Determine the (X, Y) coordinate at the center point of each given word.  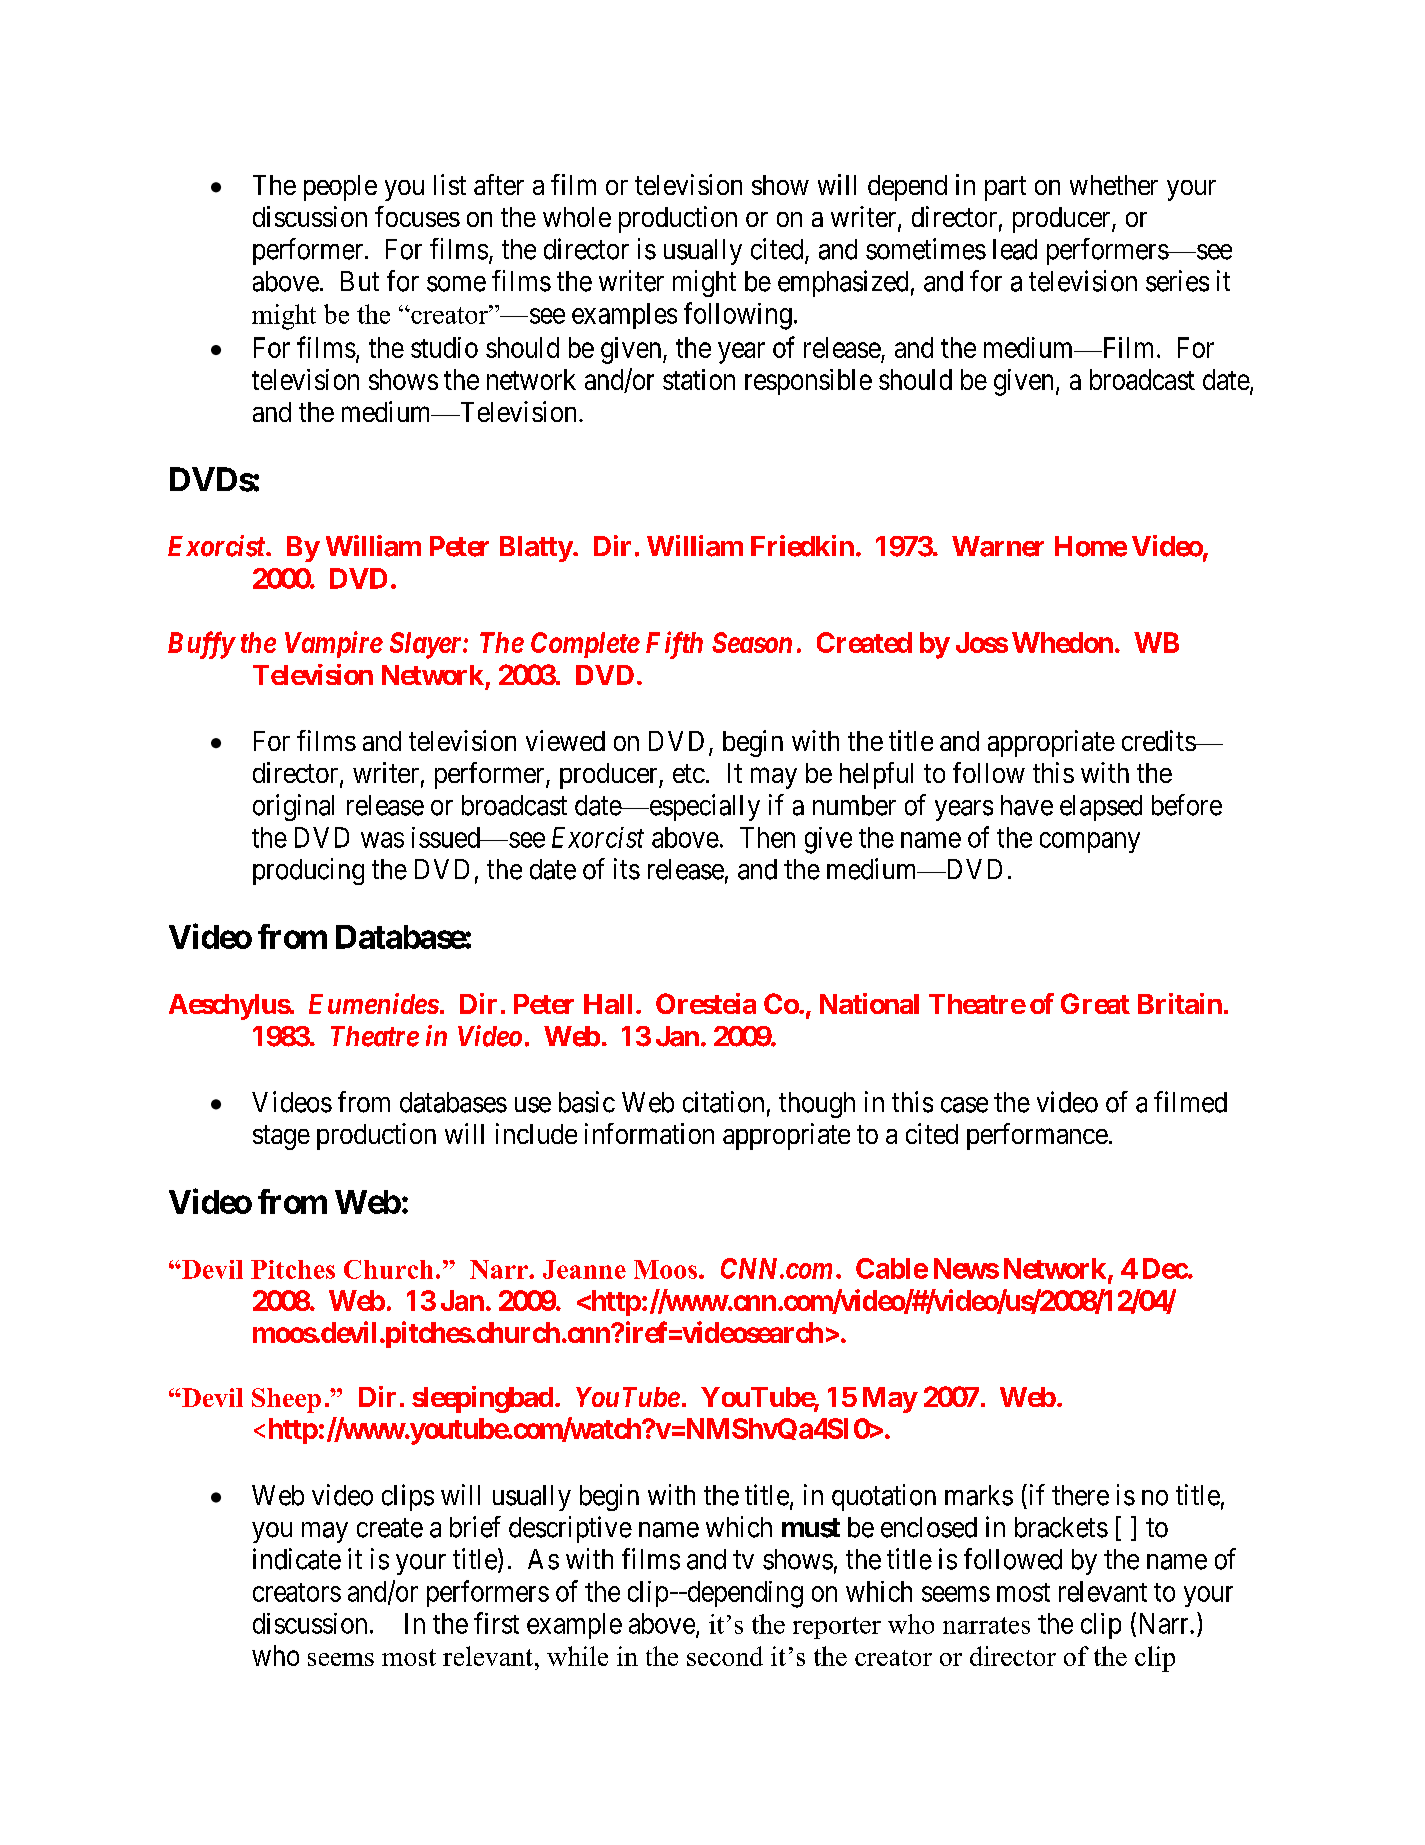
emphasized (843, 283)
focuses (417, 216)
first (496, 1623)
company (1090, 842)
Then (767, 837)
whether (1114, 185)
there (1080, 1495)
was (382, 840)
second (725, 1656)
